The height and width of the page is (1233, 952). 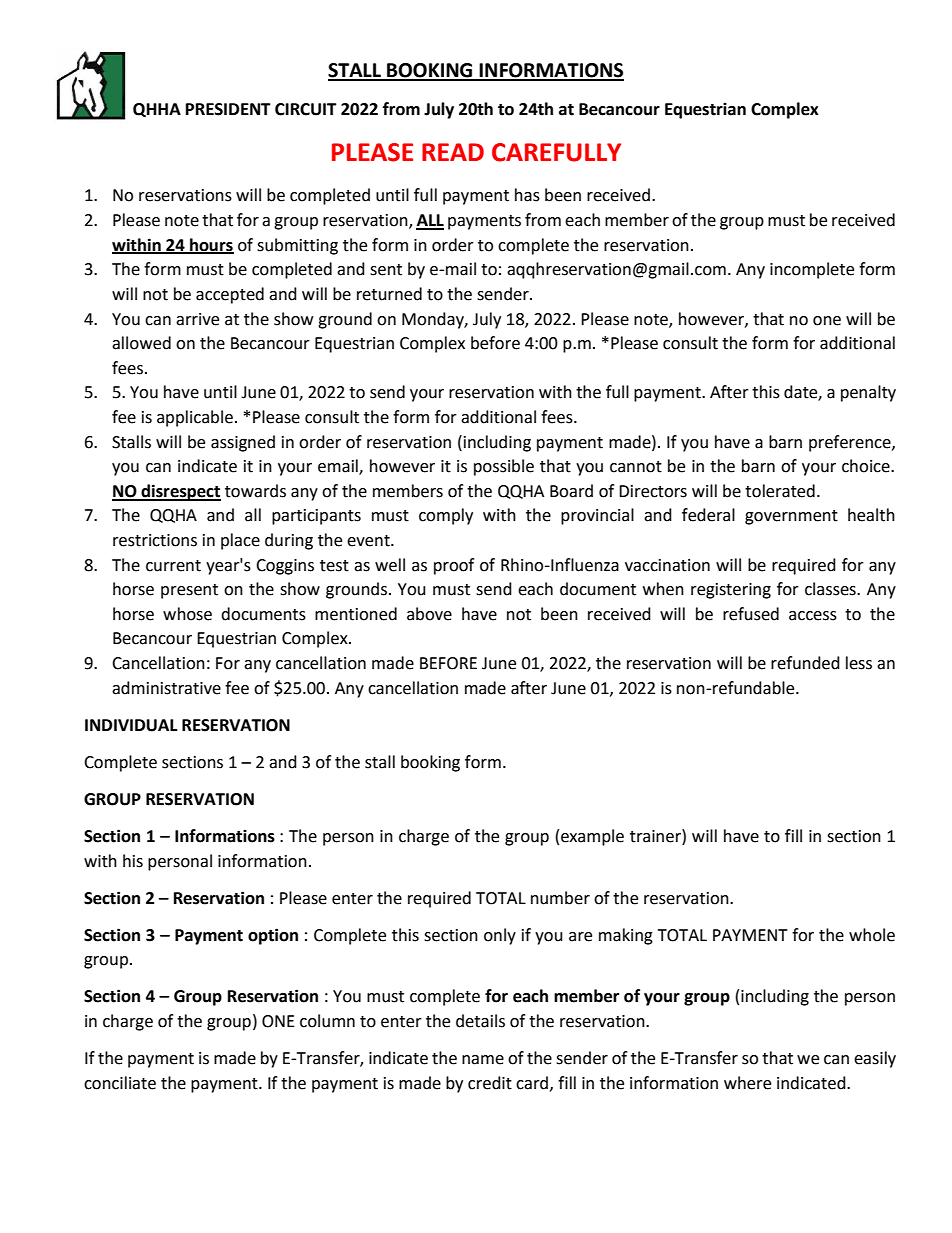 What do you see at coordinates (120, 1083) in the page?
I see `conciliate` at bounding box center [120, 1083].
